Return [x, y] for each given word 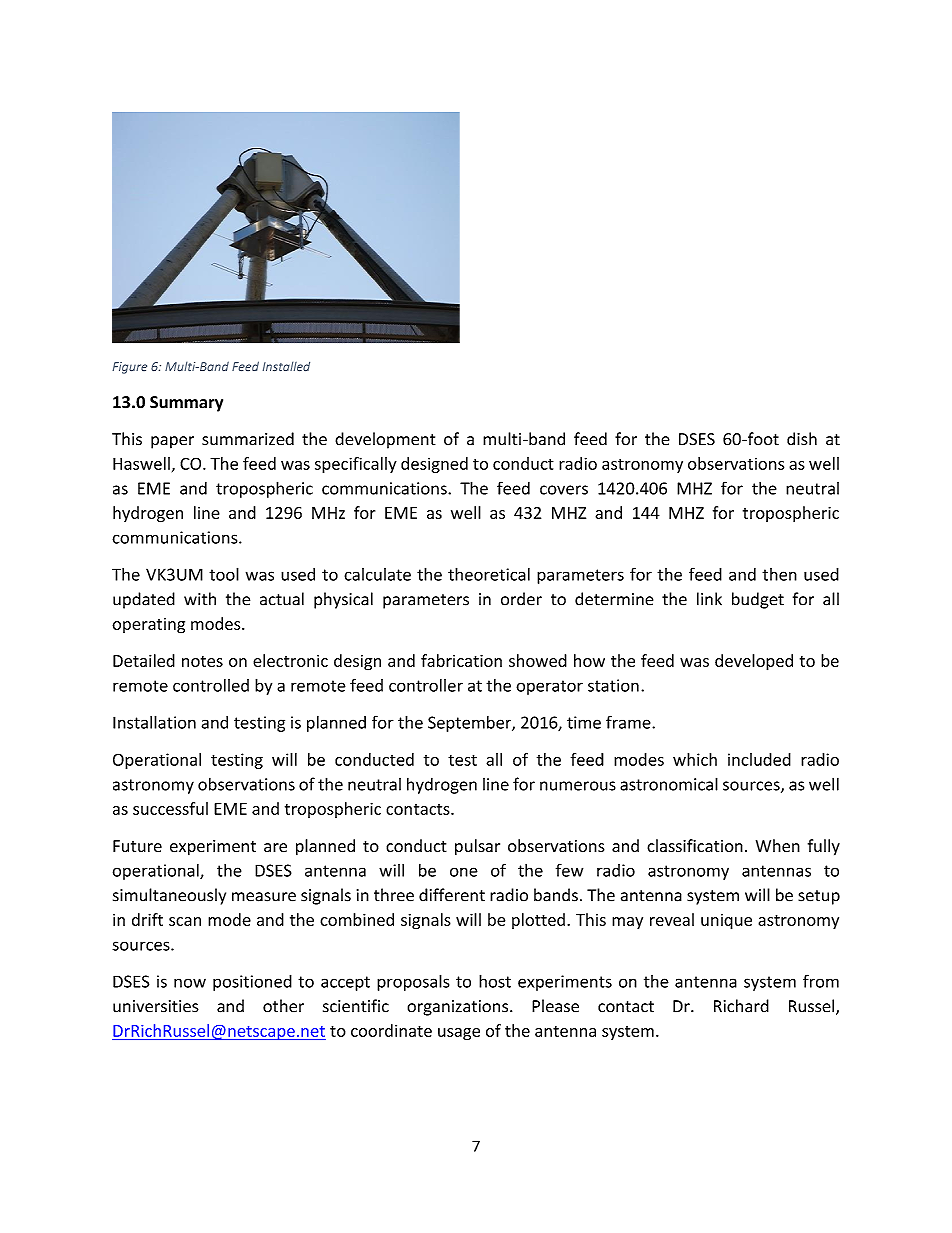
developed [754, 662]
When [778, 846]
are [275, 848]
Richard [741, 1006]
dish [802, 439]
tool [224, 574]
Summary [186, 404]
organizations [459, 1008]
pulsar [477, 847]
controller [426, 685]
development [385, 440]
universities [156, 1006]
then [779, 574]
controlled [211, 685]
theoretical [489, 574]
